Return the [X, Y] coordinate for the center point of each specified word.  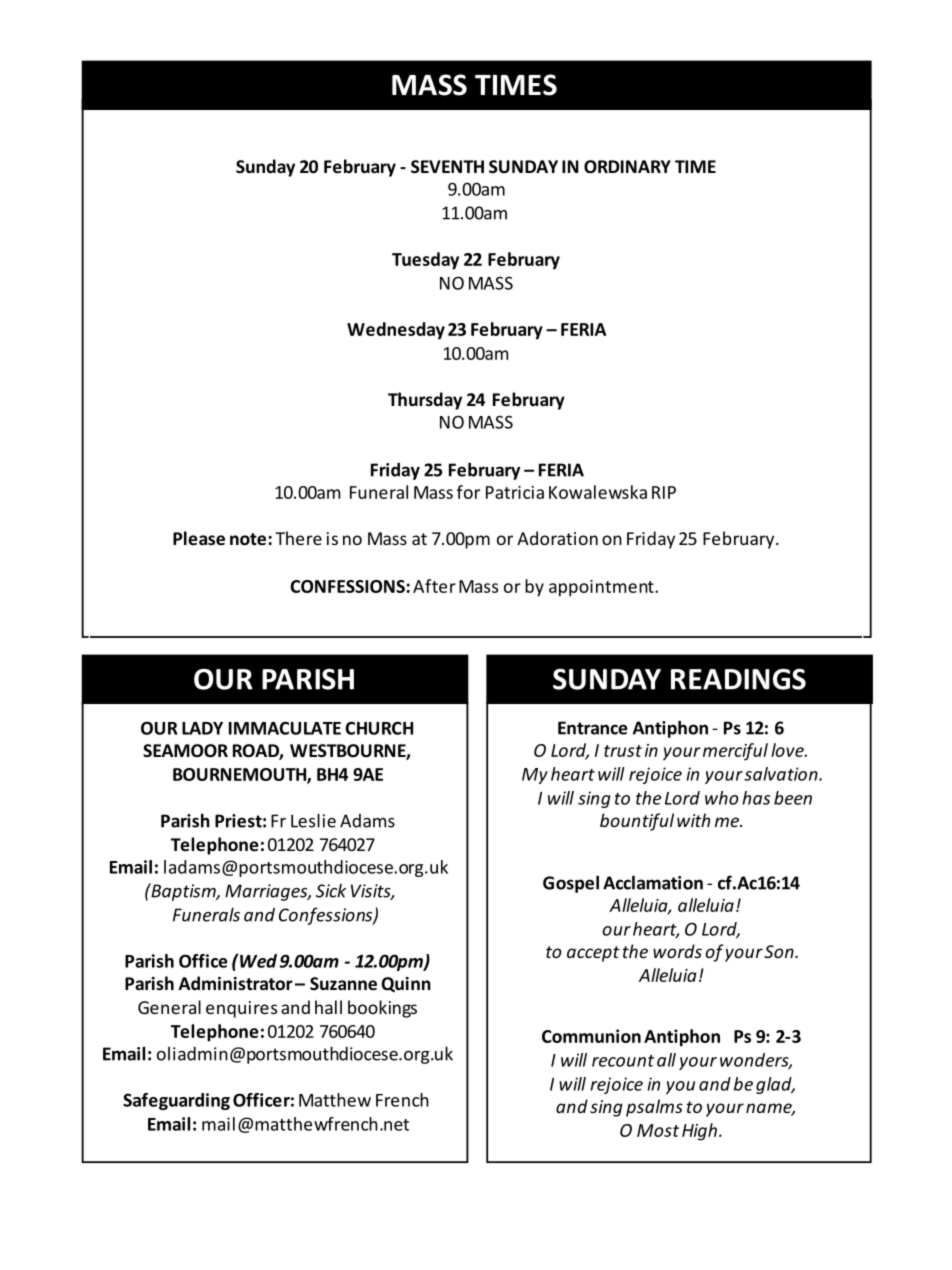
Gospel [571, 884]
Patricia [515, 492]
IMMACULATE [285, 728]
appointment [602, 588]
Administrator [236, 983]
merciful [735, 752]
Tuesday [425, 261]
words [677, 951]
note [248, 539]
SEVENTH [447, 167]
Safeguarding [176, 1101]
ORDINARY [627, 167]
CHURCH [379, 728]
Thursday [425, 401]
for [468, 492]
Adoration [557, 538]
